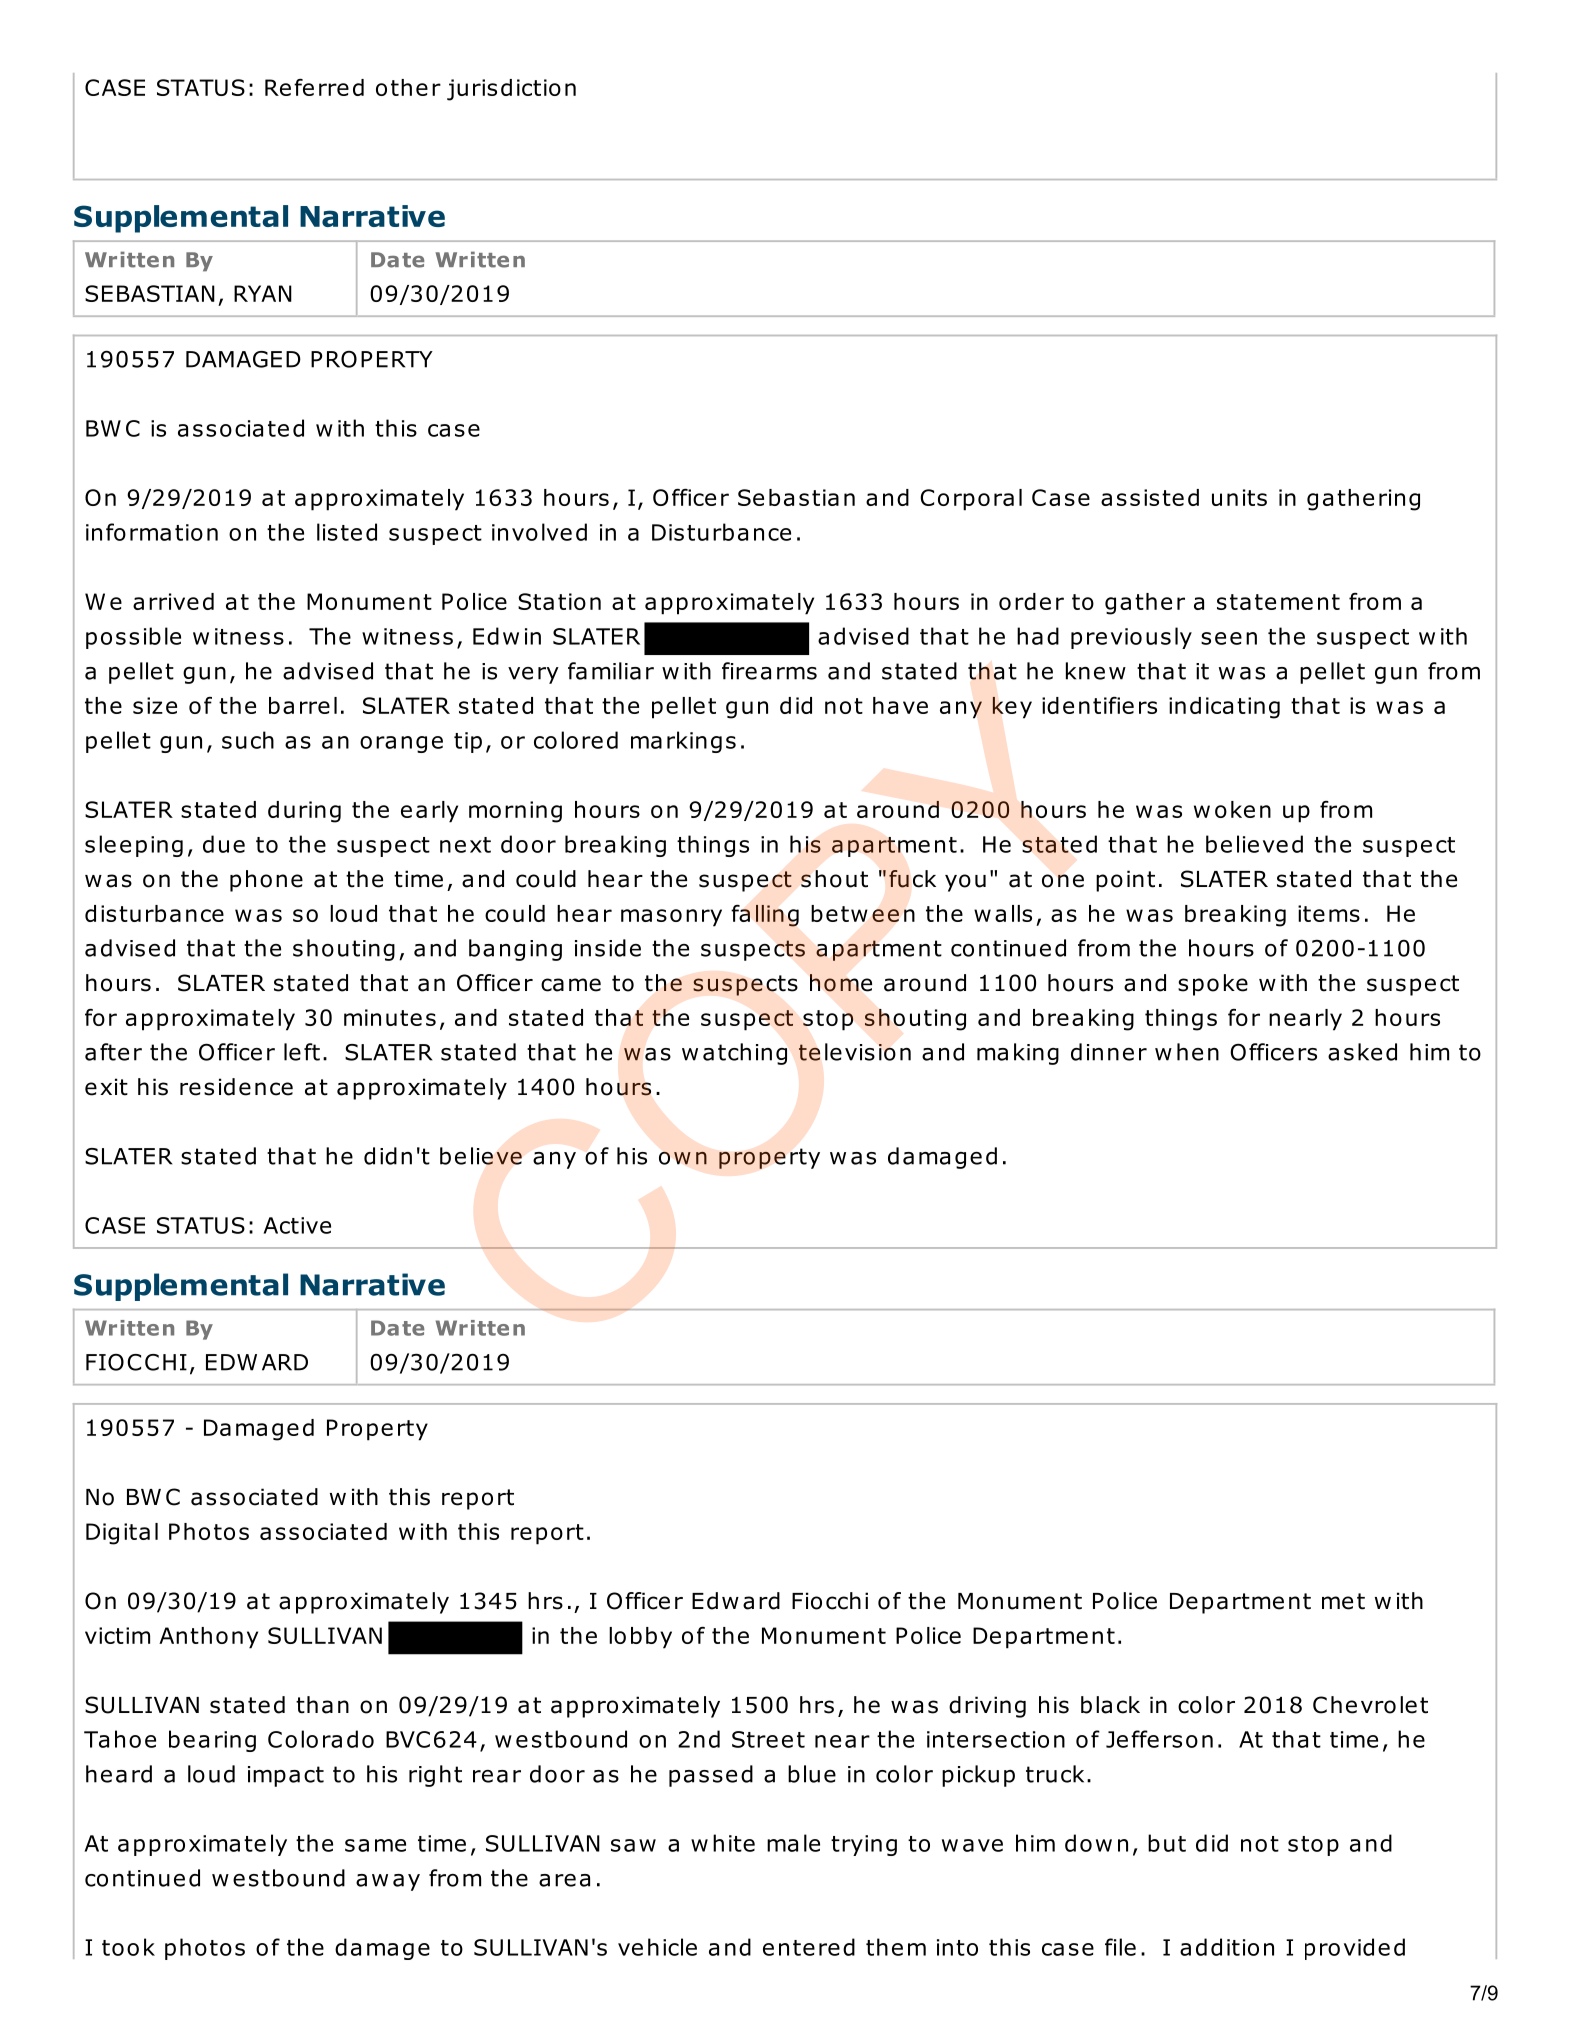  What do you see at coordinates (1213, 985) in the screenshot?
I see `spoke` at bounding box center [1213, 985].
